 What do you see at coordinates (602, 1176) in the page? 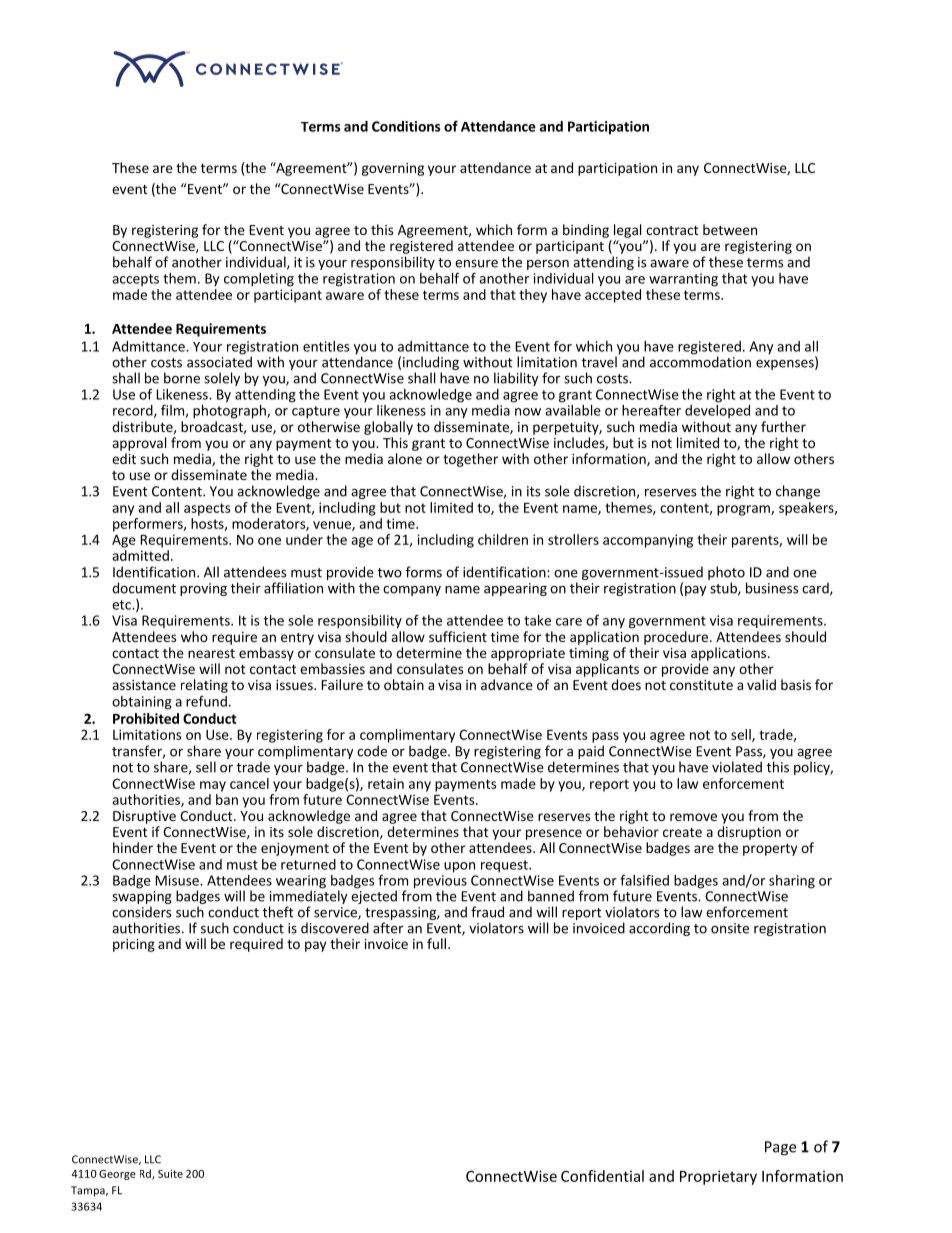
I see `Confidential` at bounding box center [602, 1176].
